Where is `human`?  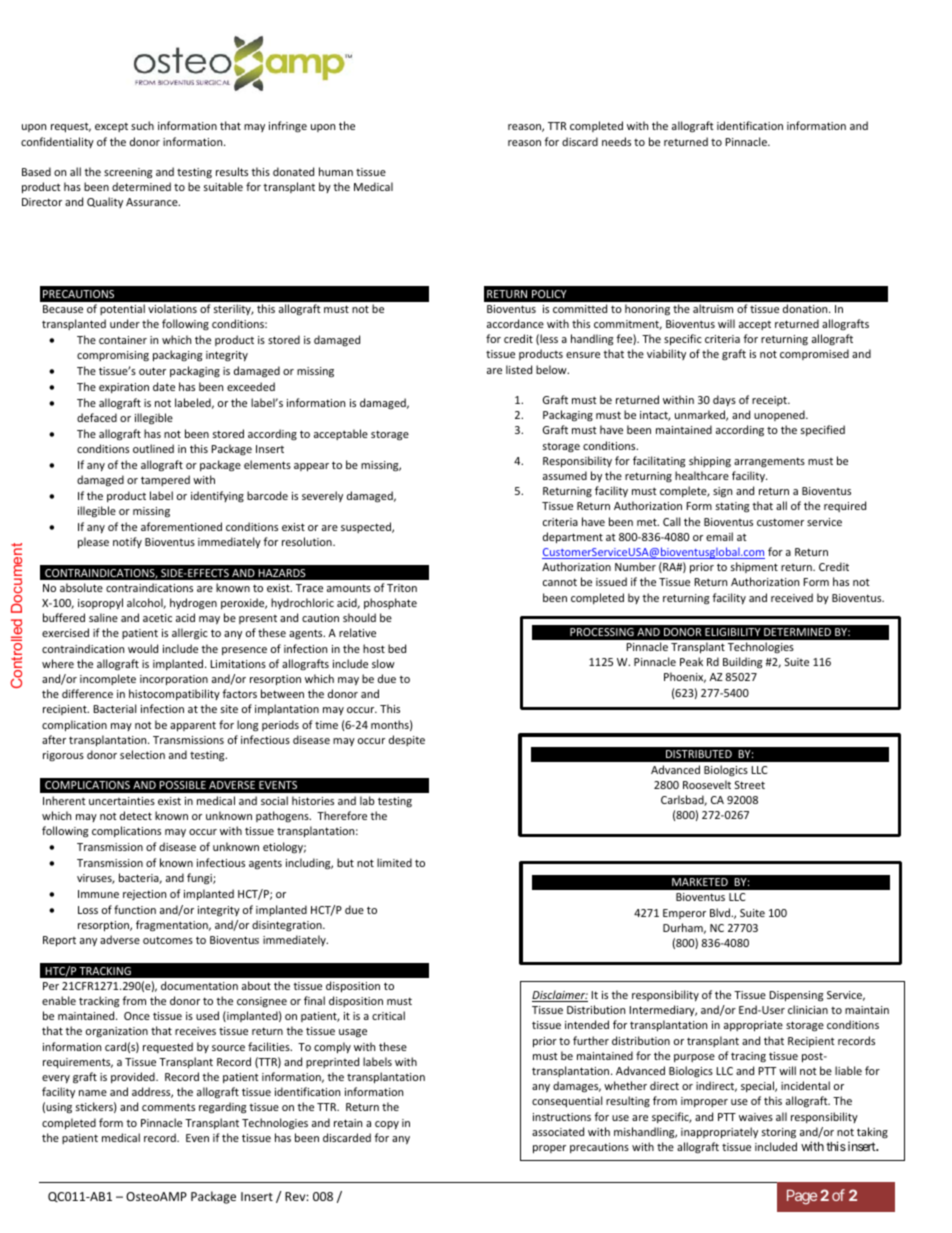
human is located at coordinates (336, 171).
